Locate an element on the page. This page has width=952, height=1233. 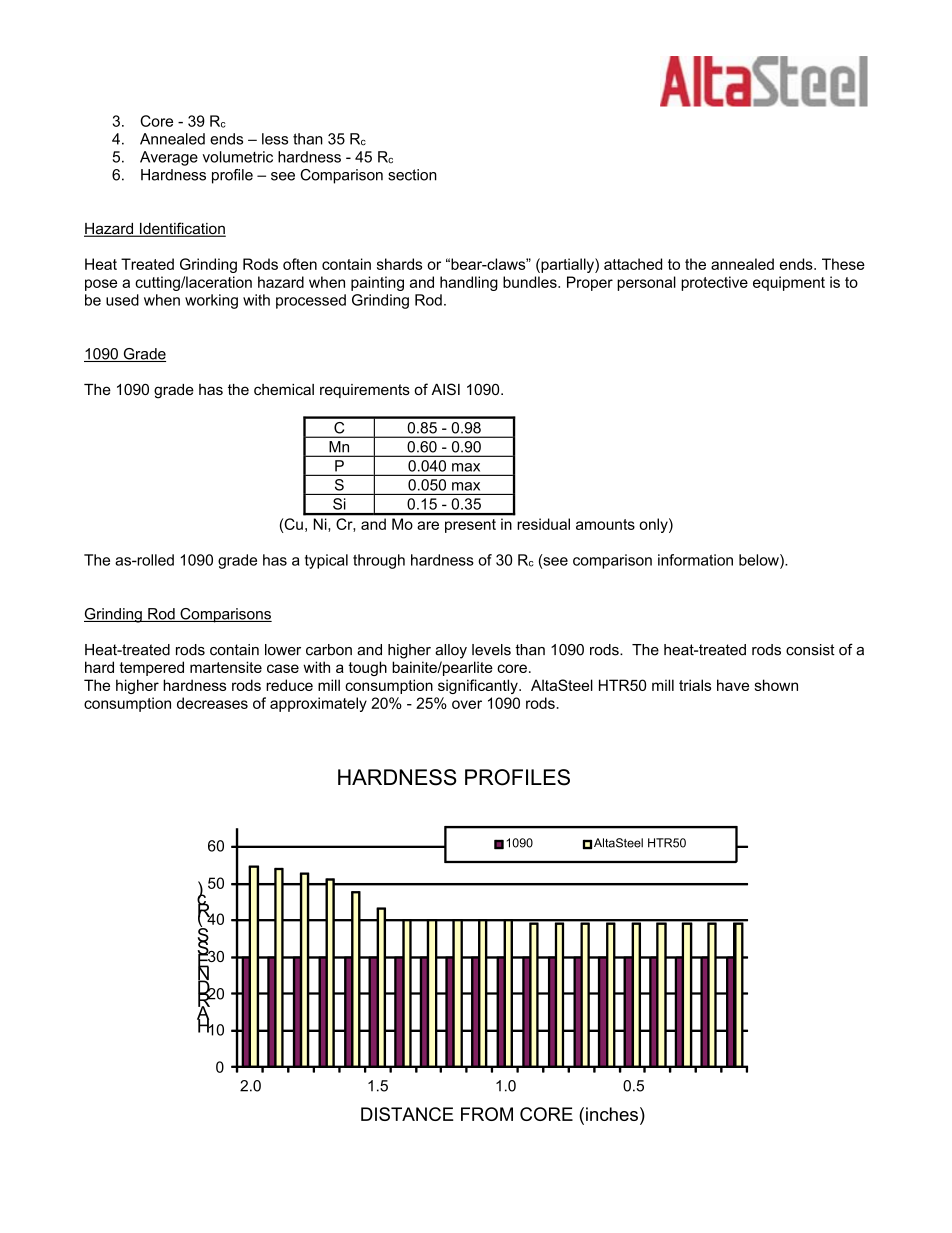
inches is located at coordinates (612, 1114).
